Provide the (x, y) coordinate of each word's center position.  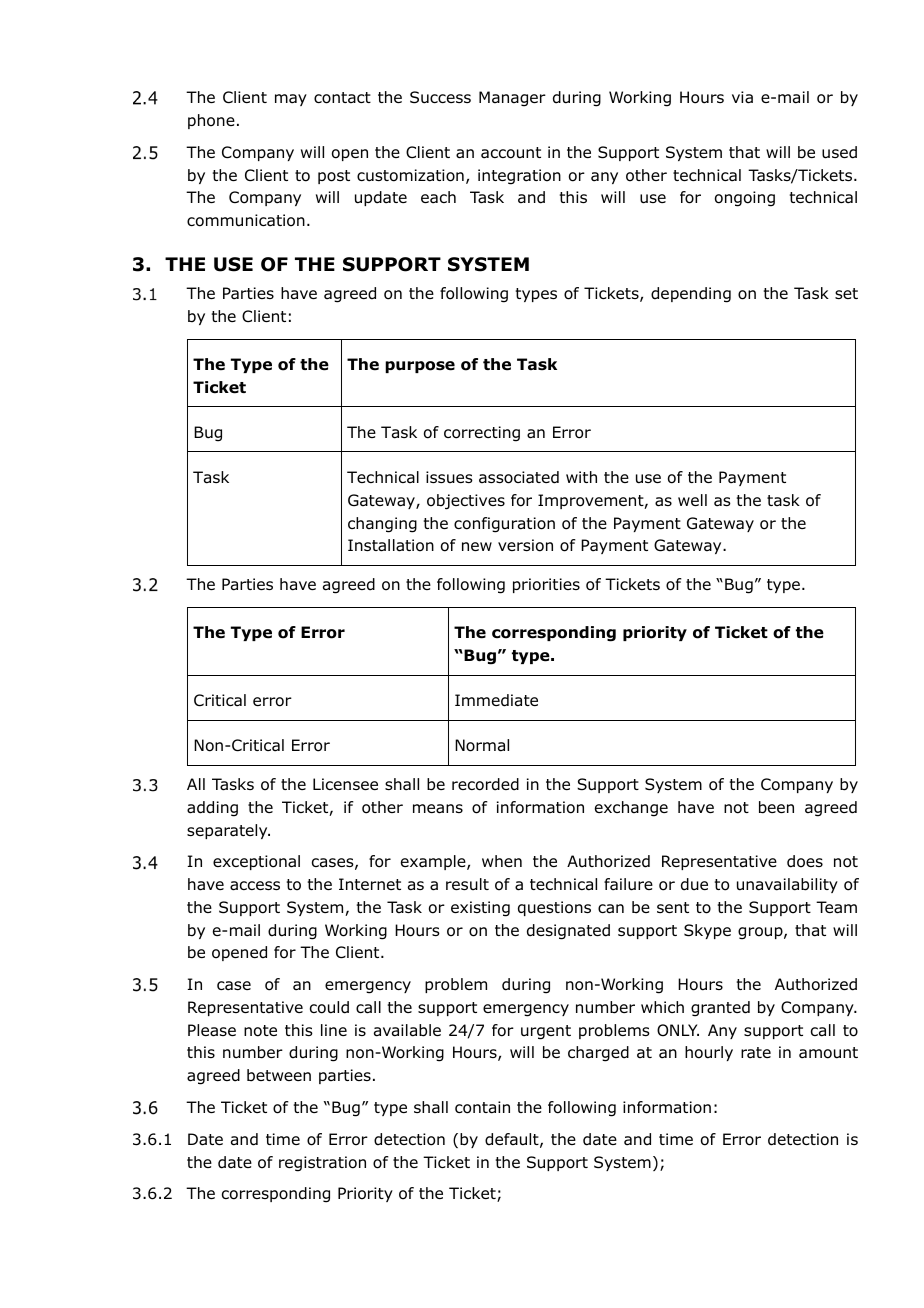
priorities (546, 585)
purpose (420, 367)
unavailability (787, 885)
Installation (391, 545)
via (742, 97)
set (846, 293)
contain (482, 1107)
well (692, 500)
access (255, 886)
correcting (482, 434)
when (502, 861)
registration (322, 1164)
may (291, 100)
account (511, 153)
